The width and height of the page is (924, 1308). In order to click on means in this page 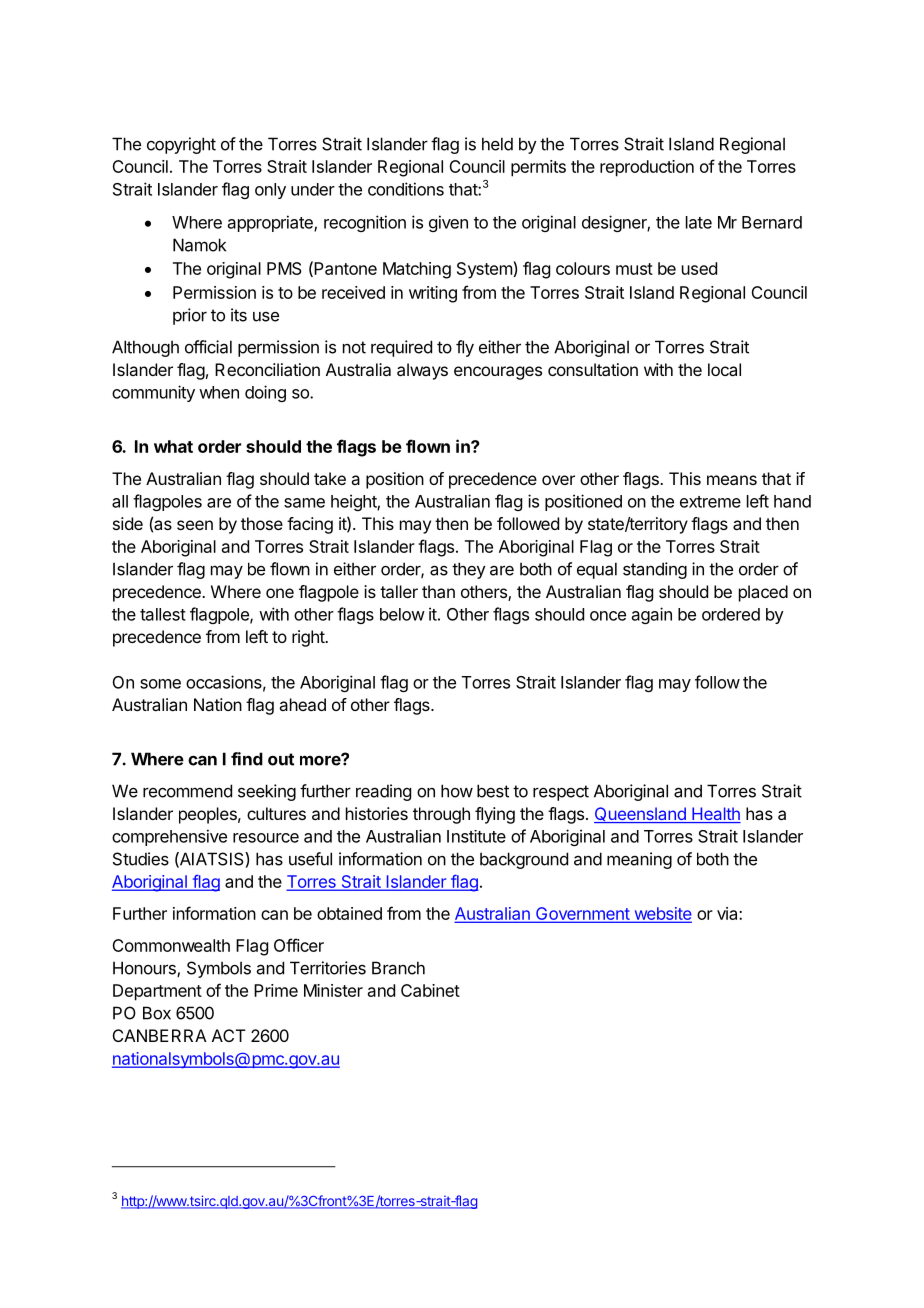, I will do `click(732, 480)`.
